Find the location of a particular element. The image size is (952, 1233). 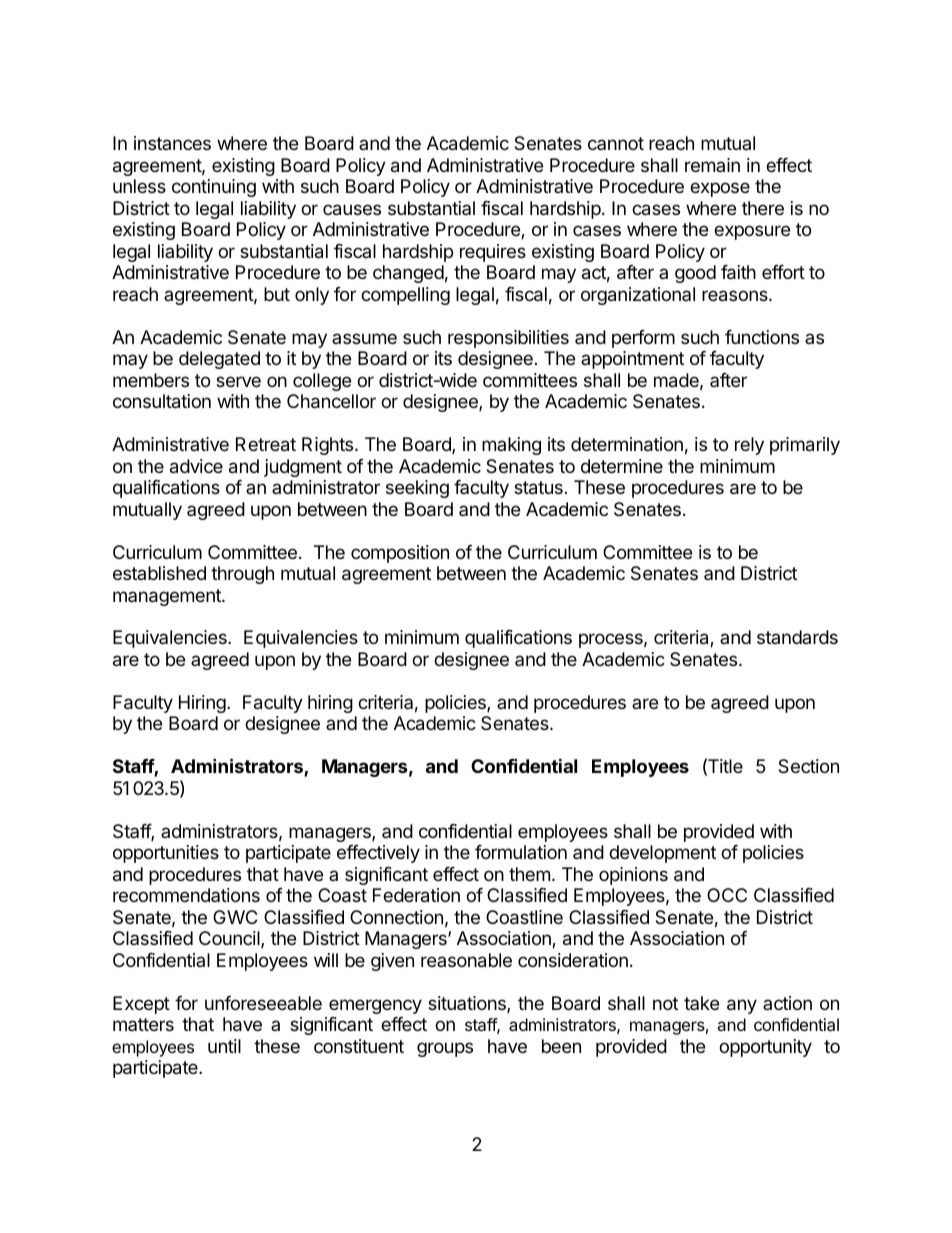

until is located at coordinates (224, 1046).
